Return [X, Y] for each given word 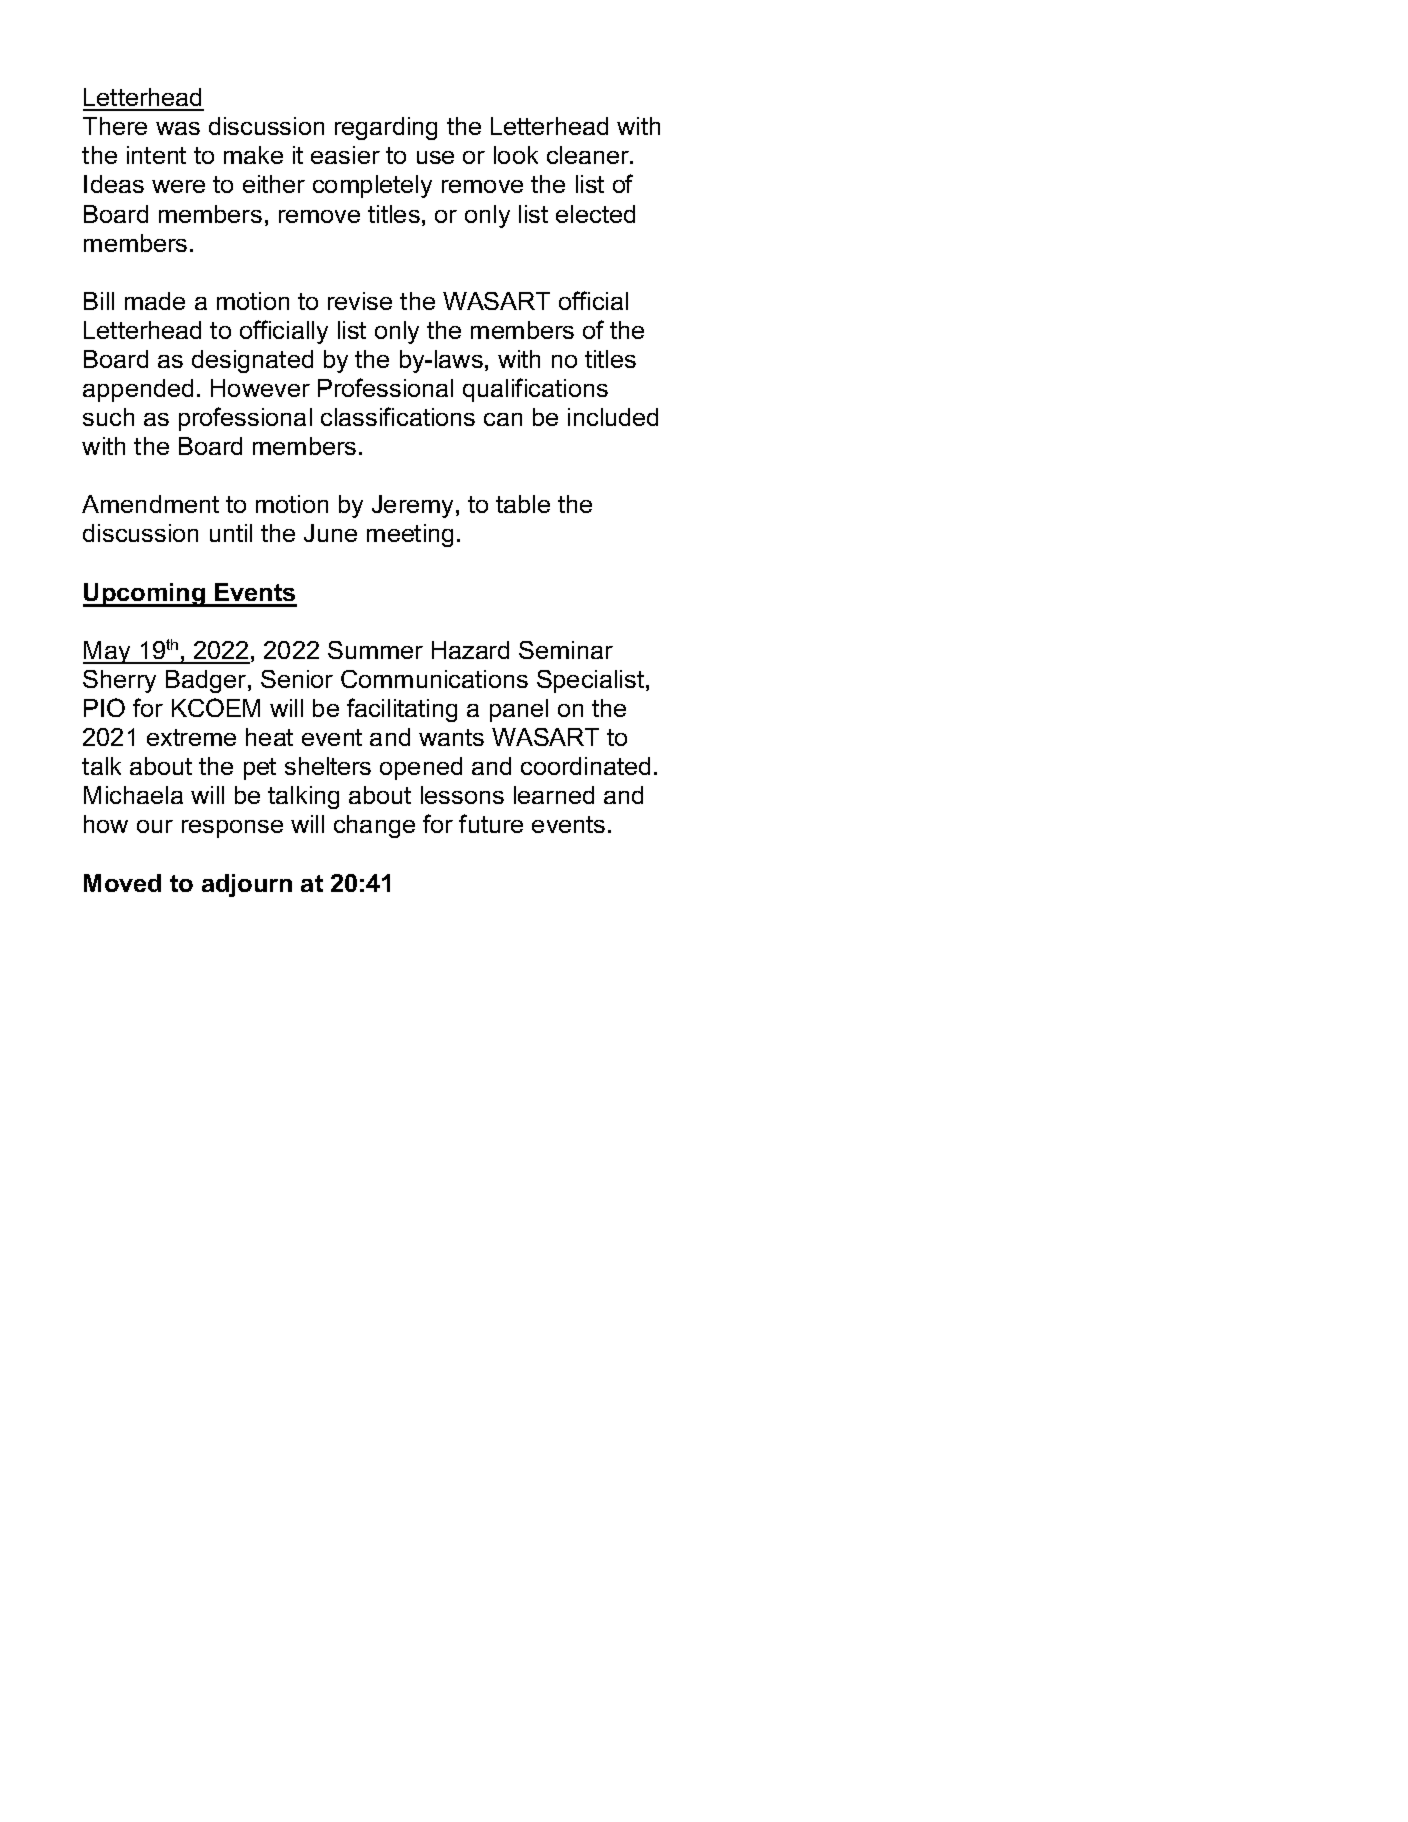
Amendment [150, 504]
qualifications [535, 390]
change [374, 826]
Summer [375, 650]
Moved [122, 883]
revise [360, 301]
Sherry [119, 681]
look [516, 155]
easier [345, 155]
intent [156, 155]
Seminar [566, 650]
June [330, 533]
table [523, 504]
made [155, 301]
